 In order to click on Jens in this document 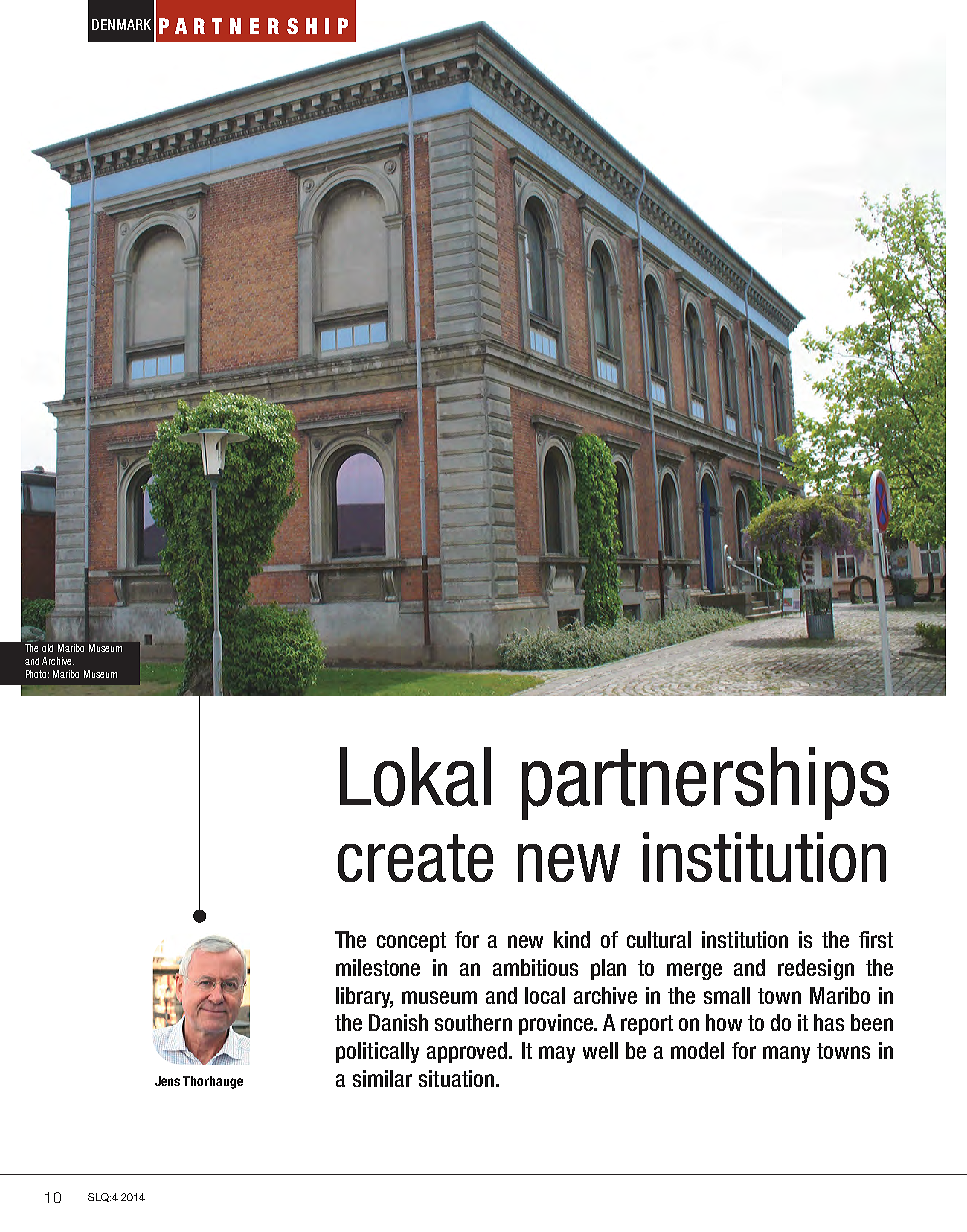, I will do `click(167, 1081)`.
